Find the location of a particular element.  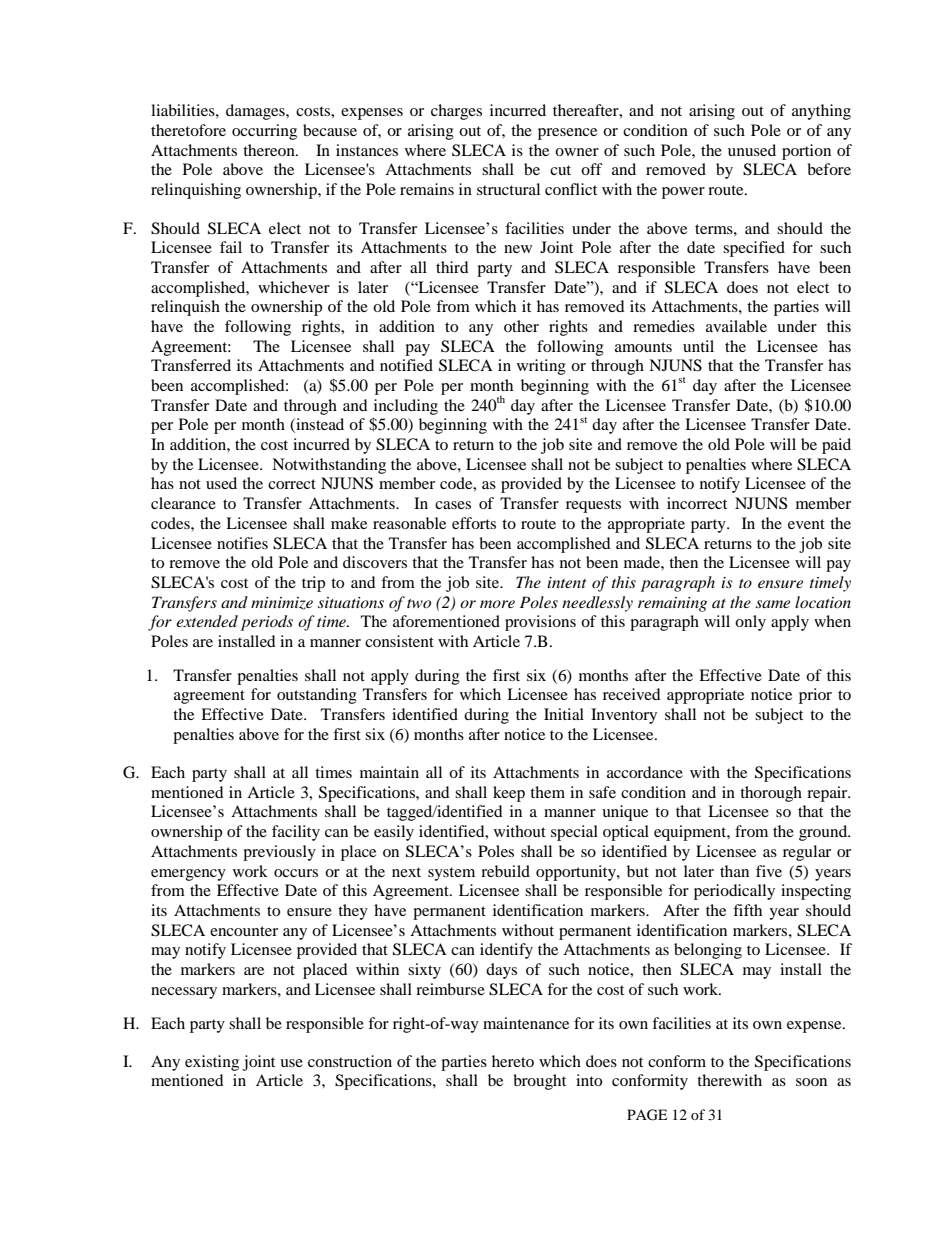

previously is located at coordinates (279, 853).
